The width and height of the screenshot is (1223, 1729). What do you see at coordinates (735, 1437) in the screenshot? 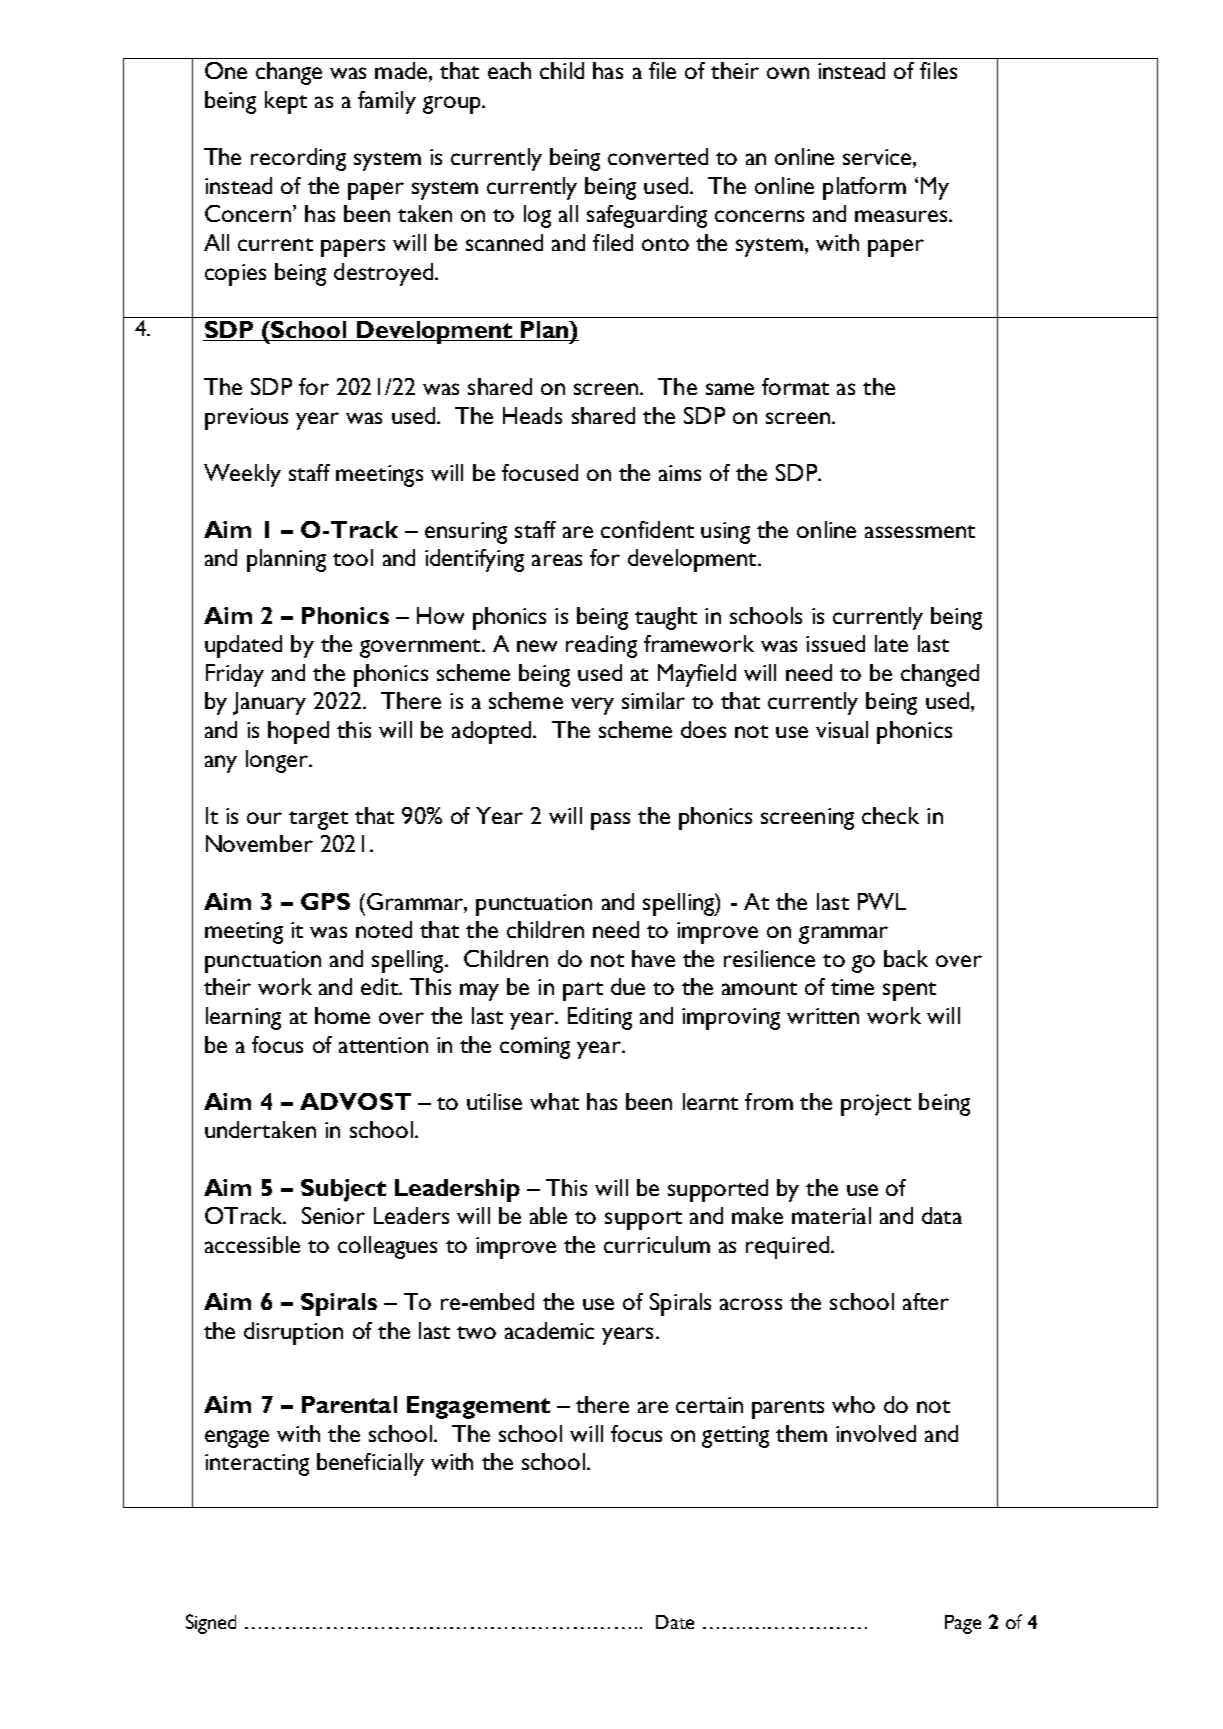
I see `getting` at bounding box center [735, 1437].
